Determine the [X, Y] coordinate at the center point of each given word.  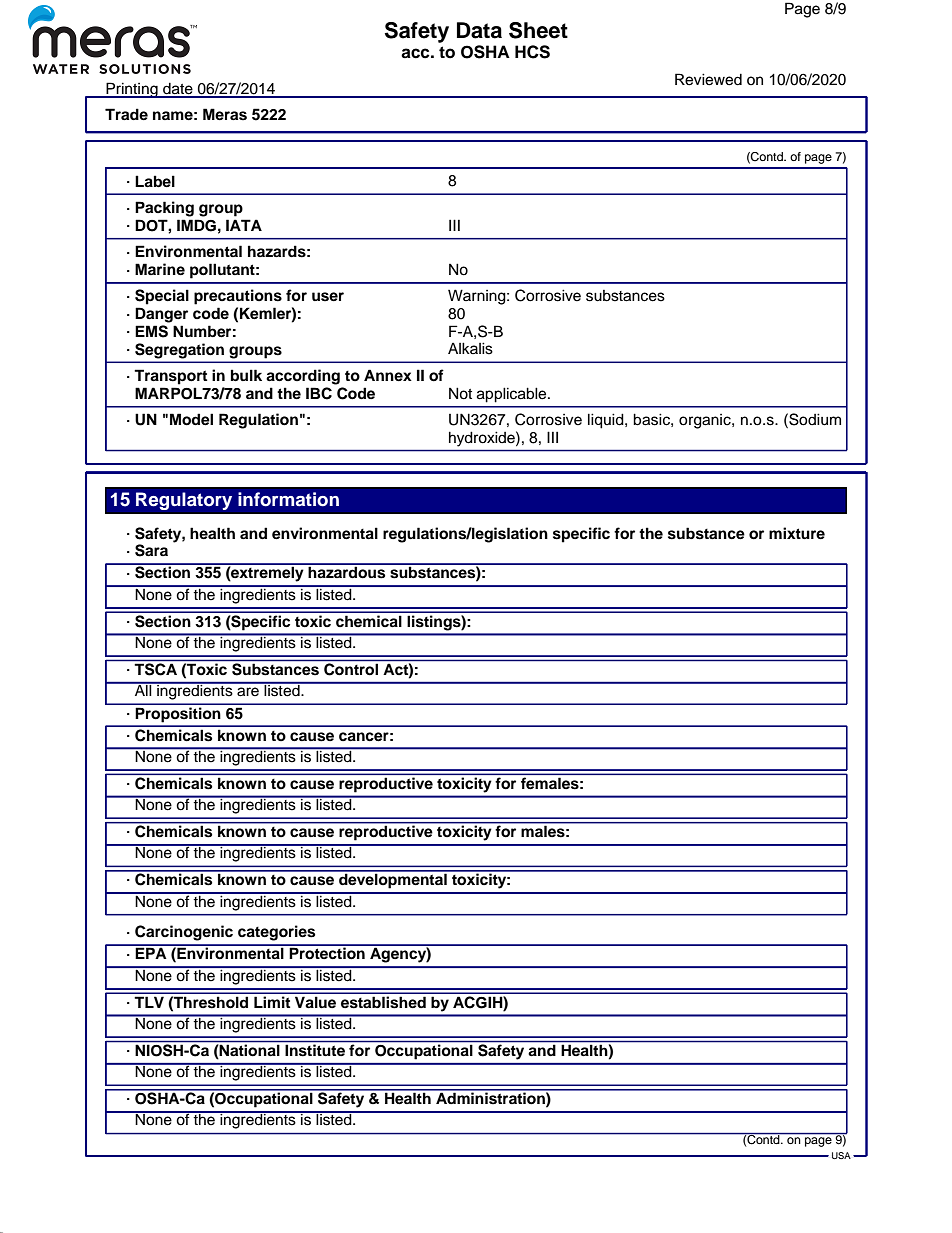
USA [841, 1155]
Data [479, 30]
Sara [151, 550]
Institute [315, 1050]
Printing [132, 90]
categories [276, 933]
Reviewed [708, 79]
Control [351, 669]
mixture [797, 533]
